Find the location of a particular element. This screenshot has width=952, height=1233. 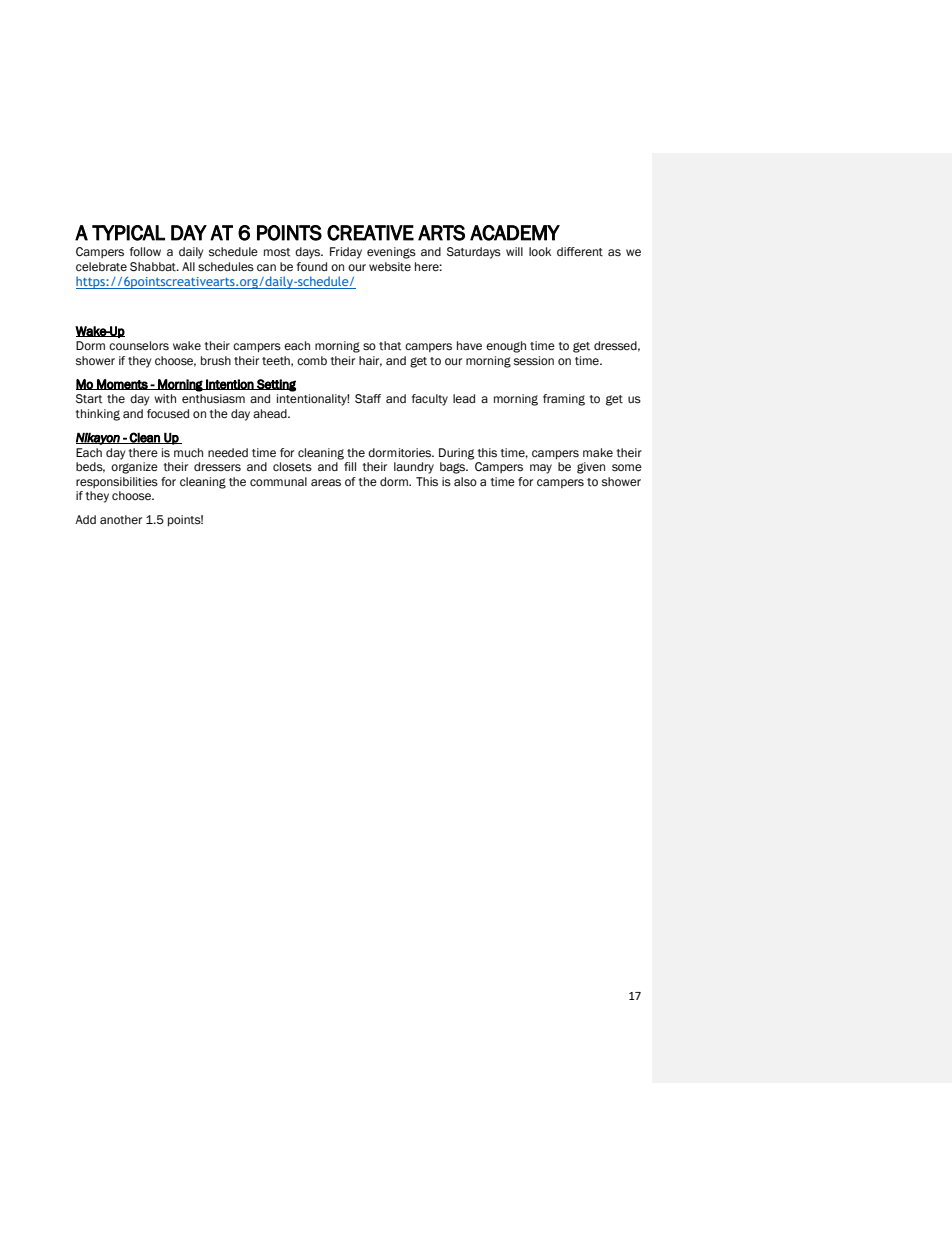

different is located at coordinates (580, 252).
